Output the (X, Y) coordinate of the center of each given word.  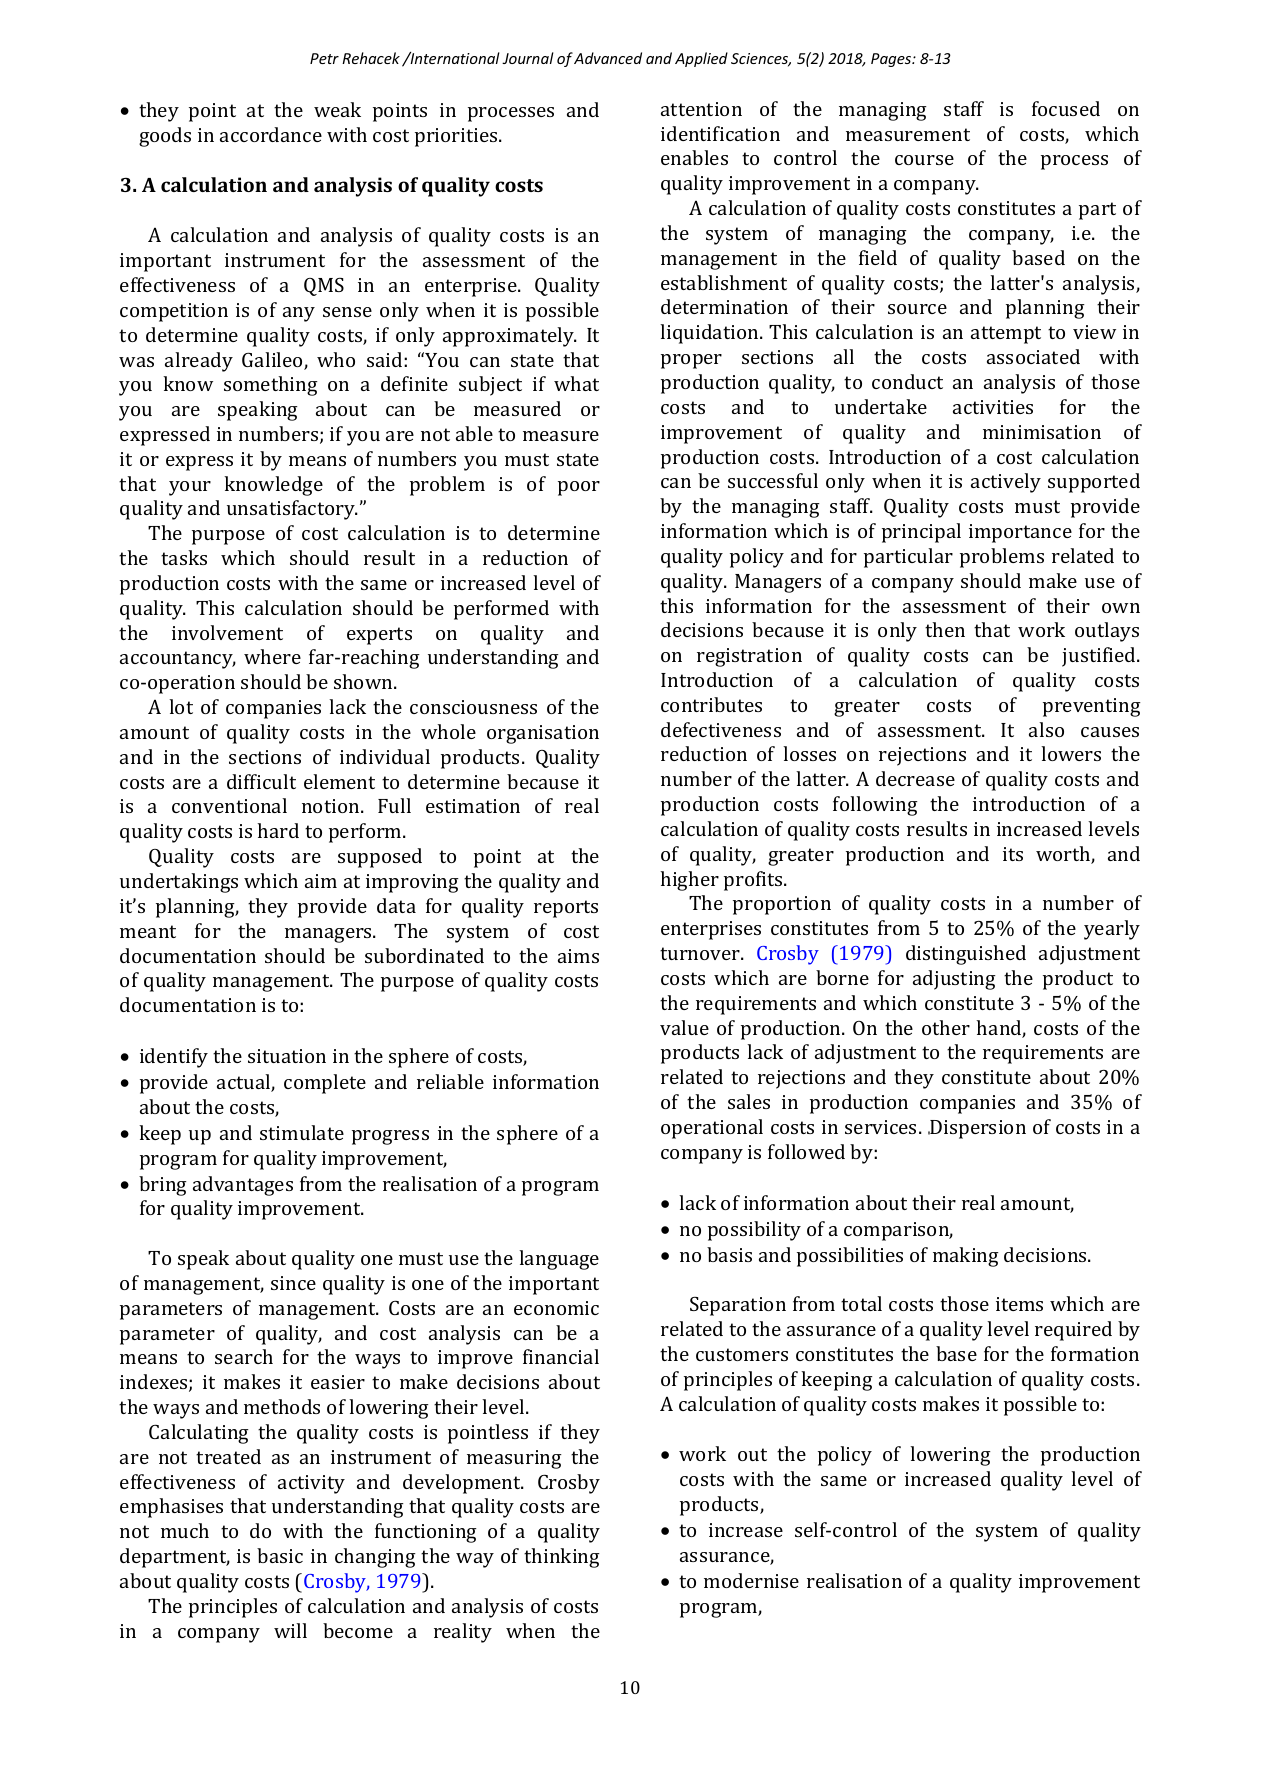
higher (689, 881)
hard (278, 830)
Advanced (608, 58)
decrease (915, 778)
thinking (562, 1558)
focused (1066, 108)
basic (280, 1555)
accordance (271, 134)
